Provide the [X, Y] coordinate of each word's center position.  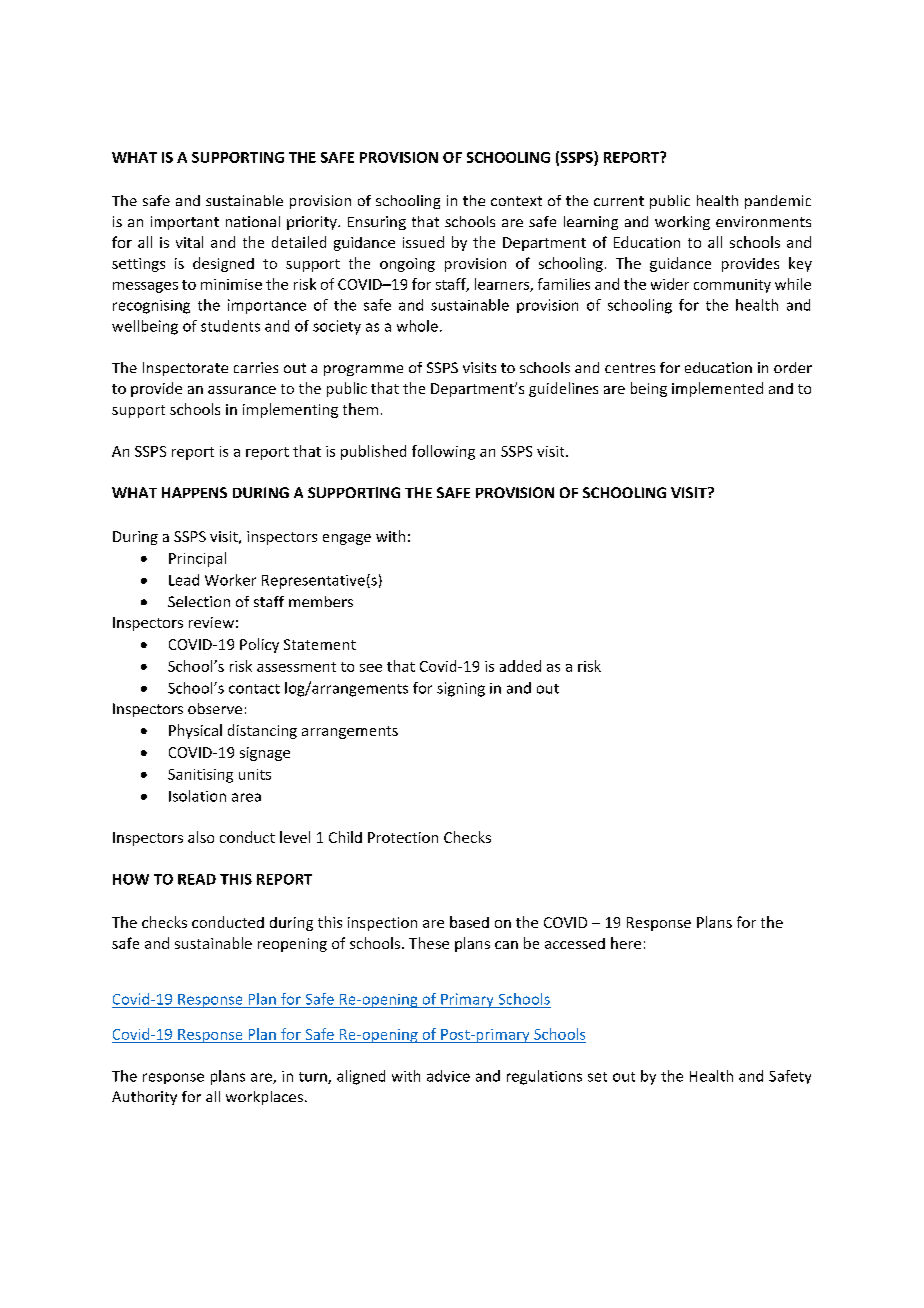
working [682, 223]
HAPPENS [194, 492]
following [443, 452]
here [626, 943]
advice [448, 1076]
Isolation [197, 796]
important [185, 223]
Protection [403, 837]
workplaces [264, 1098]
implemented [717, 389]
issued [423, 242]
